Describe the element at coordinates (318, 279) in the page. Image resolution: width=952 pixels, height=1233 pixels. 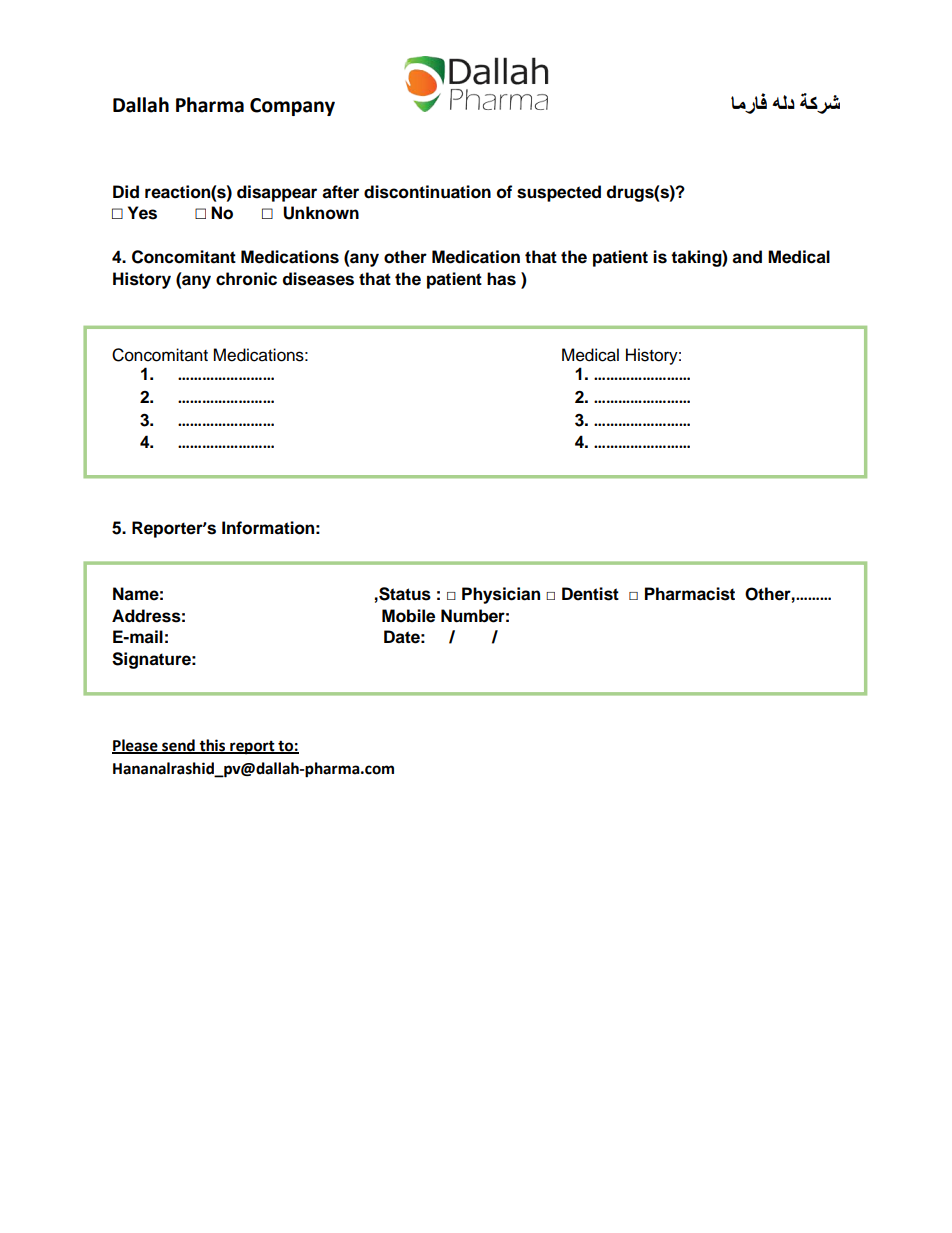
I see `diseases` at that location.
